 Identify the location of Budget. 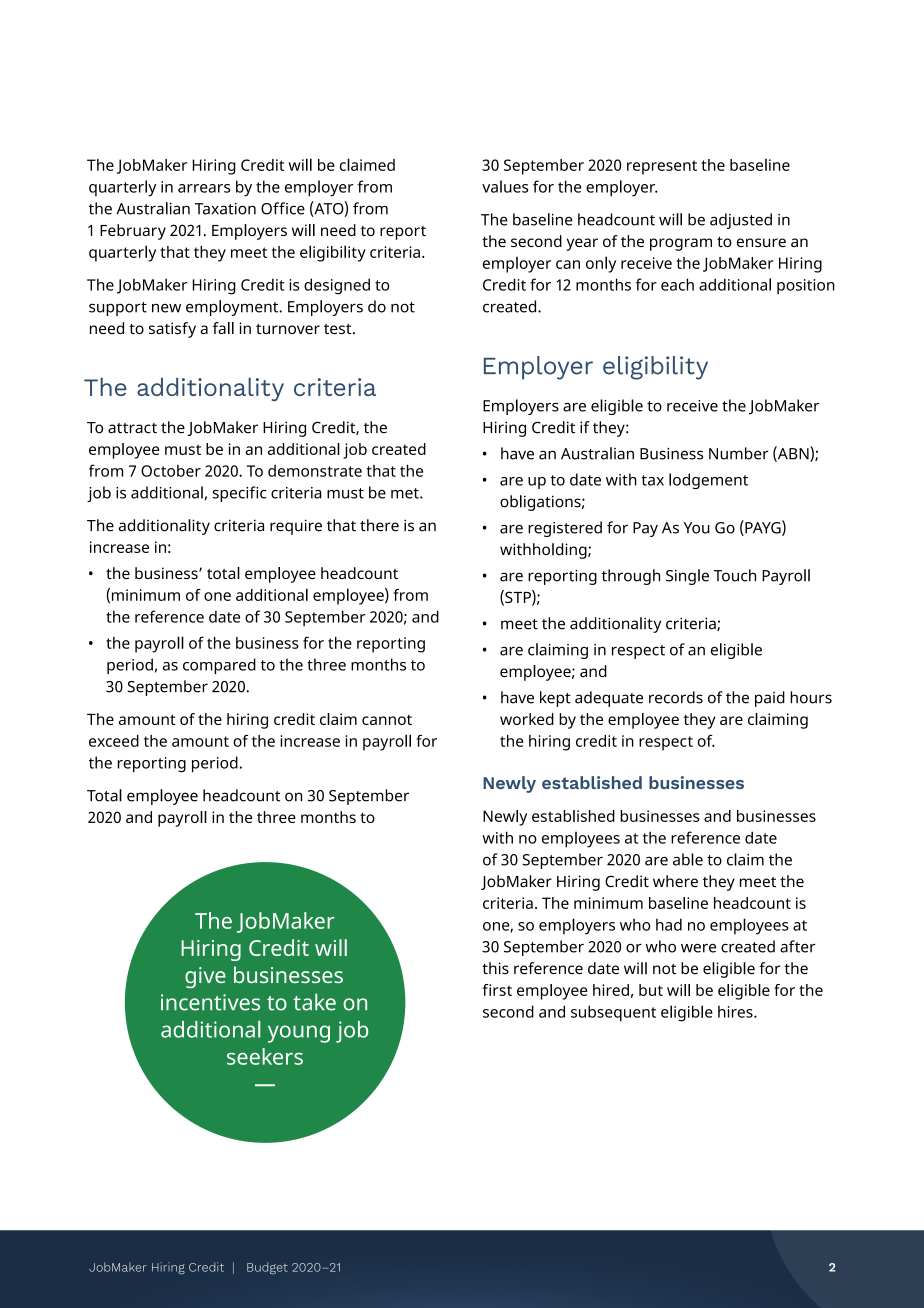
(267, 1268).
